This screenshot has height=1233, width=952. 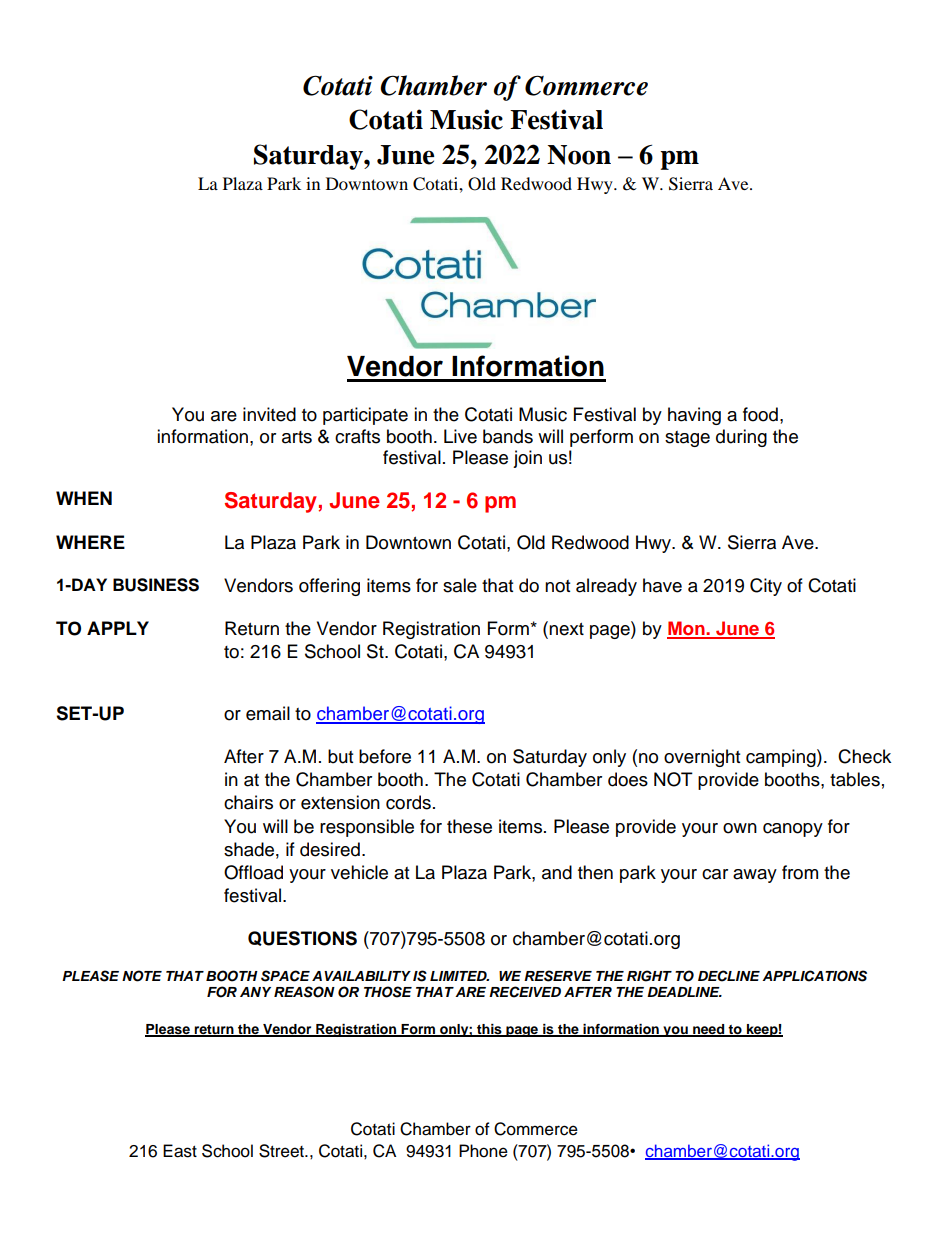 I want to click on WHEN, so click(x=84, y=498).
